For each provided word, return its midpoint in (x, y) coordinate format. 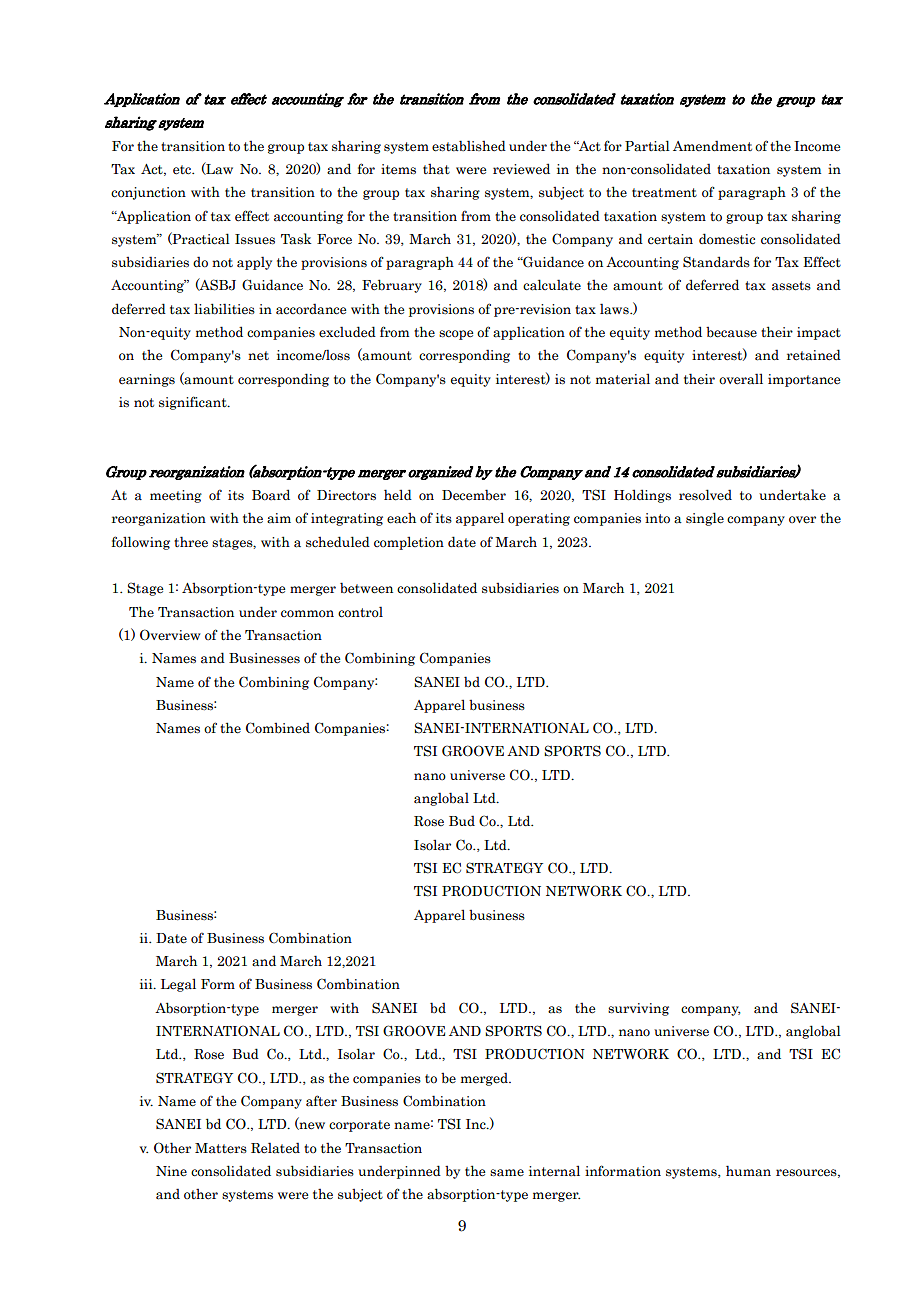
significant (194, 403)
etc (183, 170)
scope (456, 335)
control (360, 612)
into (657, 518)
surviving (638, 1009)
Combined (278, 728)
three (191, 541)
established (469, 146)
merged (485, 1079)
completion (409, 543)
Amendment (712, 145)
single (705, 519)
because (731, 332)
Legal (178, 985)
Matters (221, 1148)
